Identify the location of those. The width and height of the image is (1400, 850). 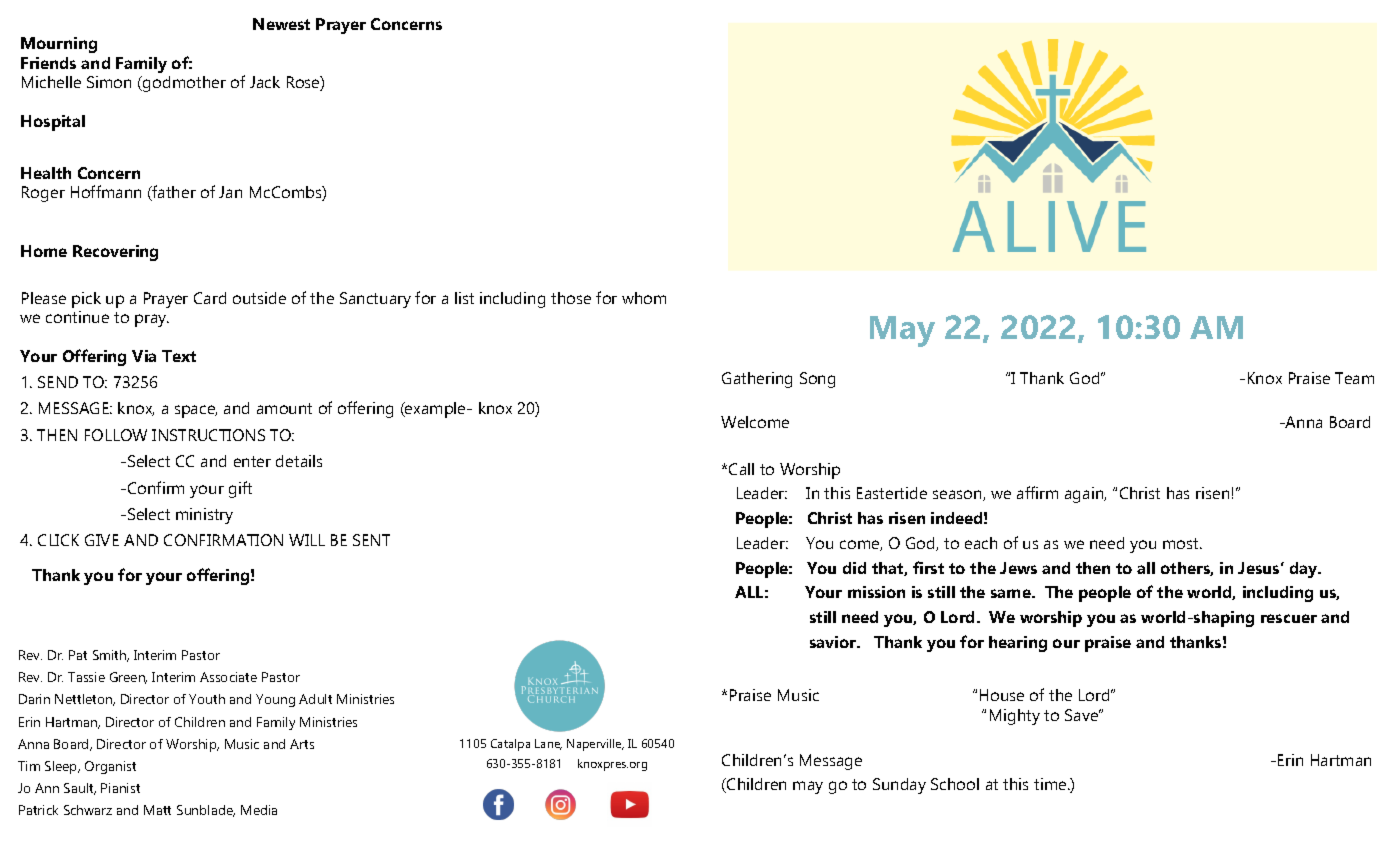
(571, 298).
